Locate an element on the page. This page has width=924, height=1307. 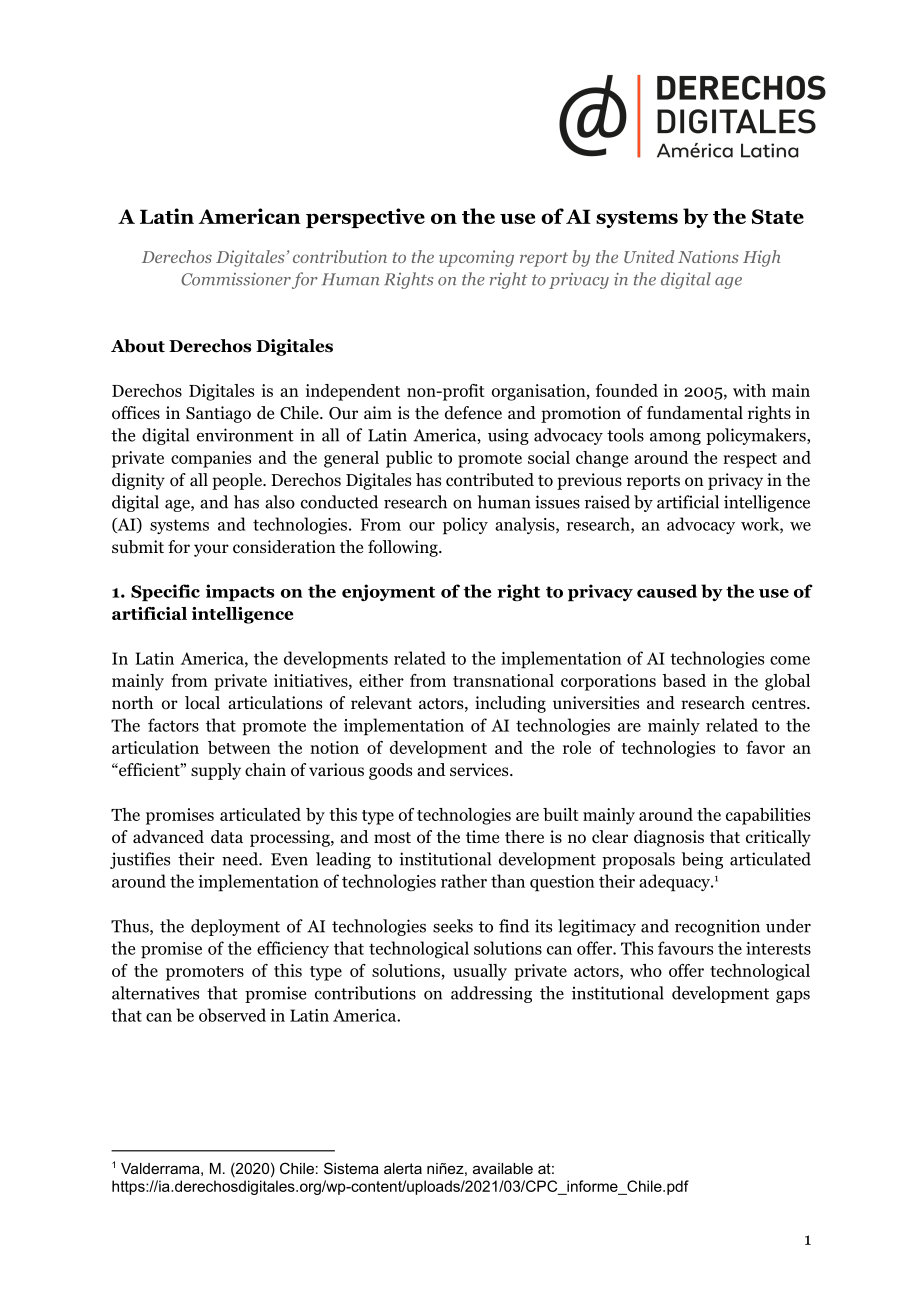
upcoming is located at coordinates (476, 258).
